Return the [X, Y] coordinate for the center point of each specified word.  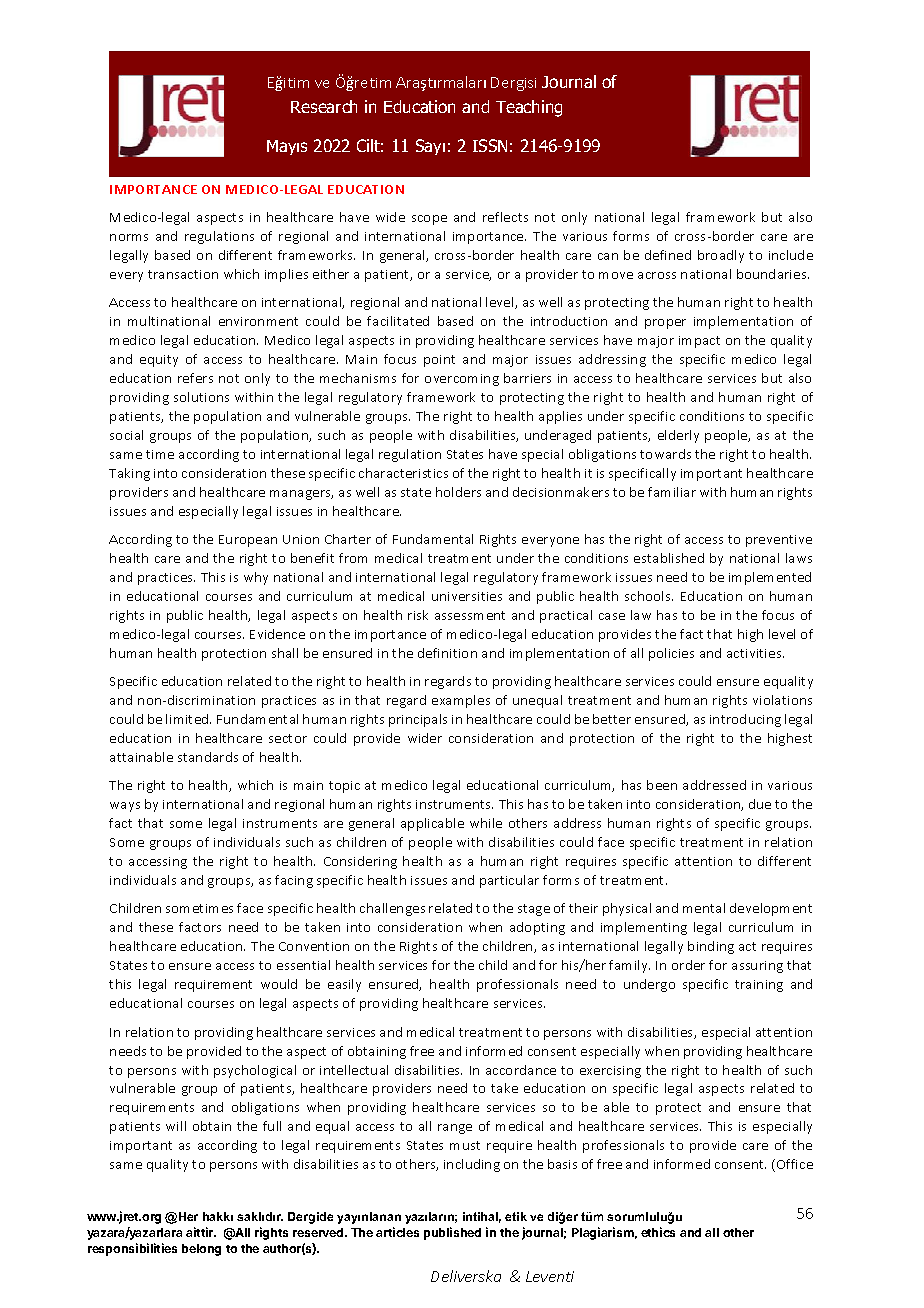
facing [294, 881]
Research [324, 106]
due [760, 804]
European [248, 541]
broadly [721, 256]
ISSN [490, 145]
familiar [672, 492]
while [486, 823]
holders [458, 492]
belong [201, 1250]
